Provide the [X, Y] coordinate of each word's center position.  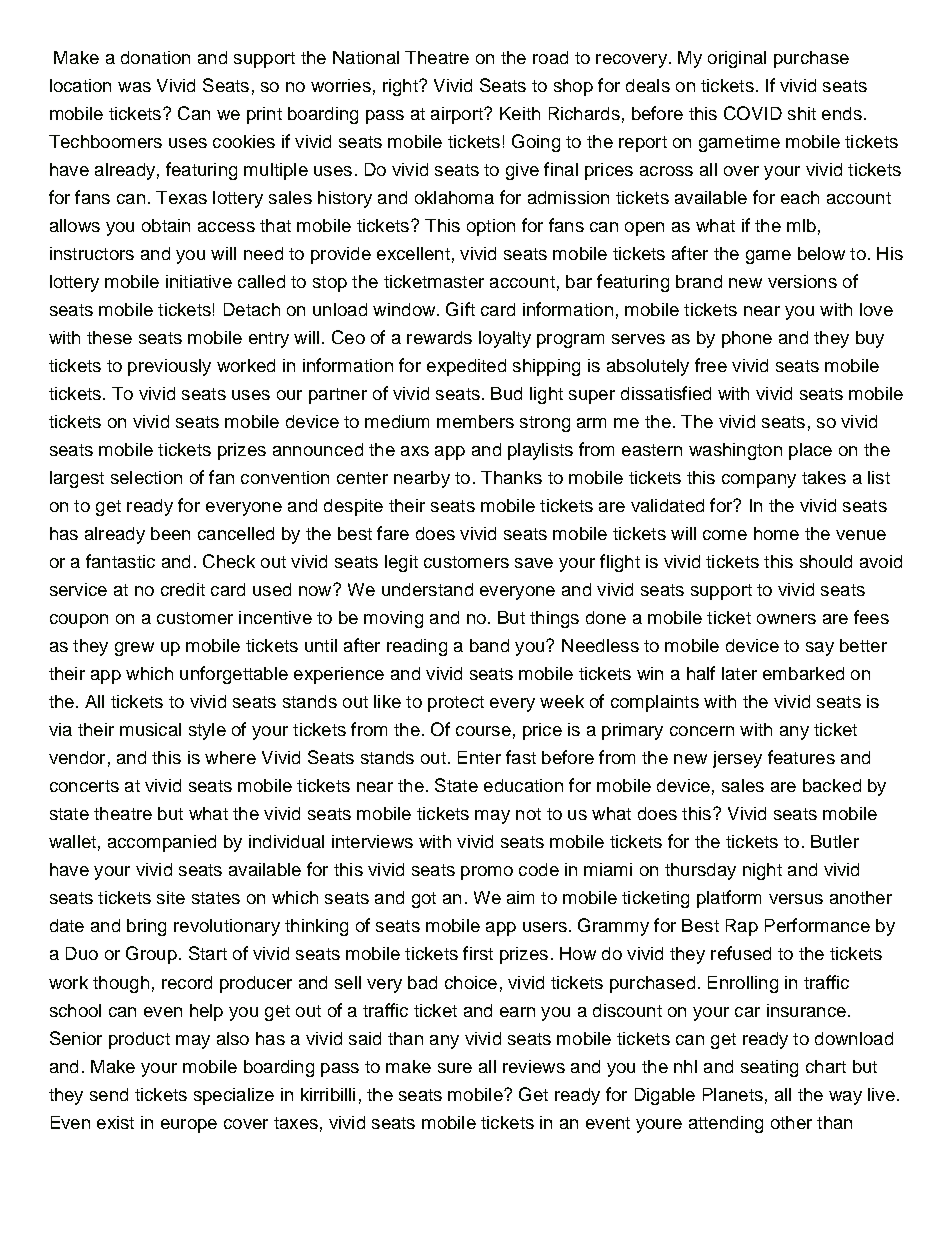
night [762, 871]
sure [455, 1068]
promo [487, 873]
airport [458, 115]
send [109, 1094]
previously [169, 367]
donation [155, 57]
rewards [439, 337]
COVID [753, 113]
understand [427, 589]
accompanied [162, 843]
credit [183, 589]
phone [747, 339]
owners [786, 619]
